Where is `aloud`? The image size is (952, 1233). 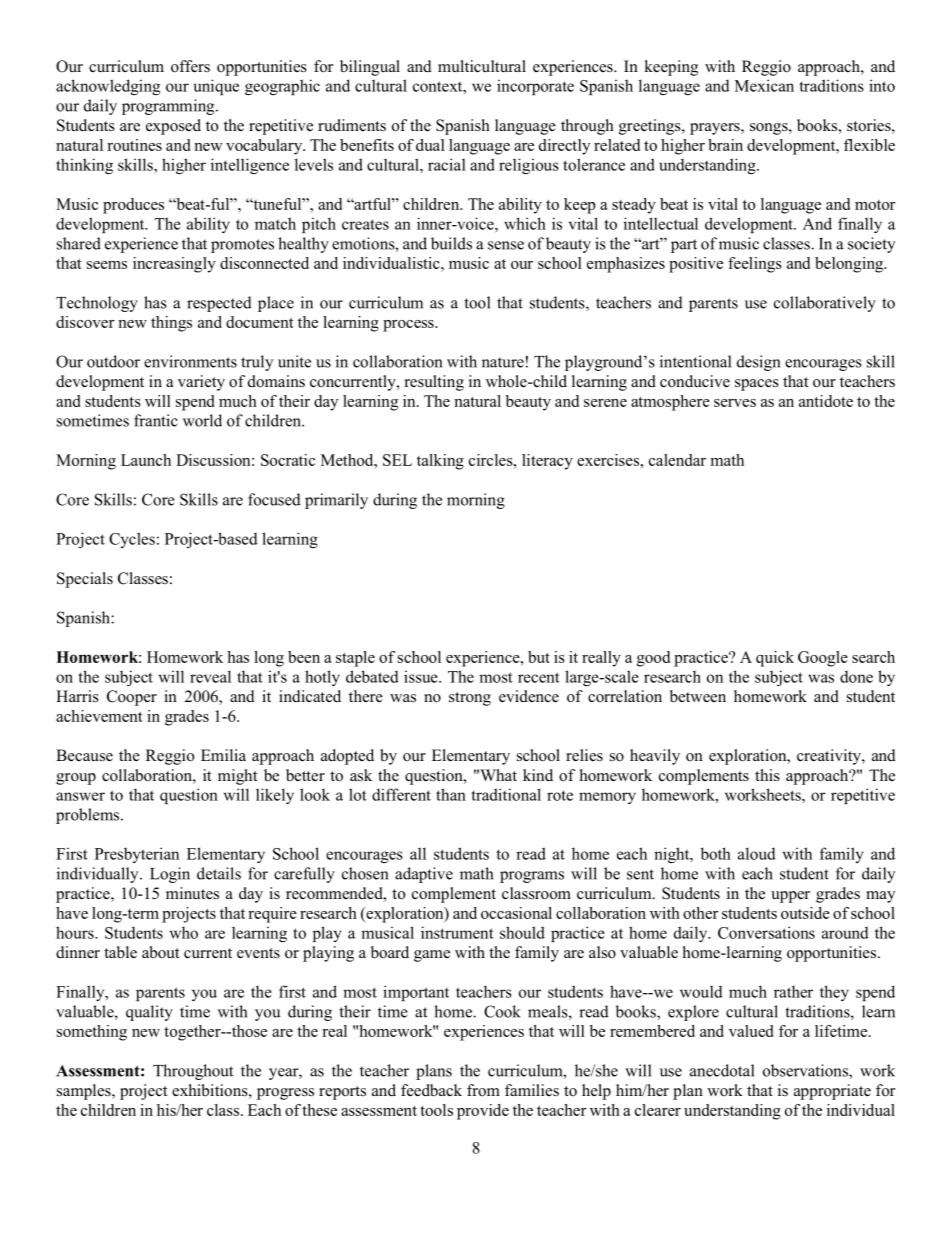
aloud is located at coordinates (757, 853).
